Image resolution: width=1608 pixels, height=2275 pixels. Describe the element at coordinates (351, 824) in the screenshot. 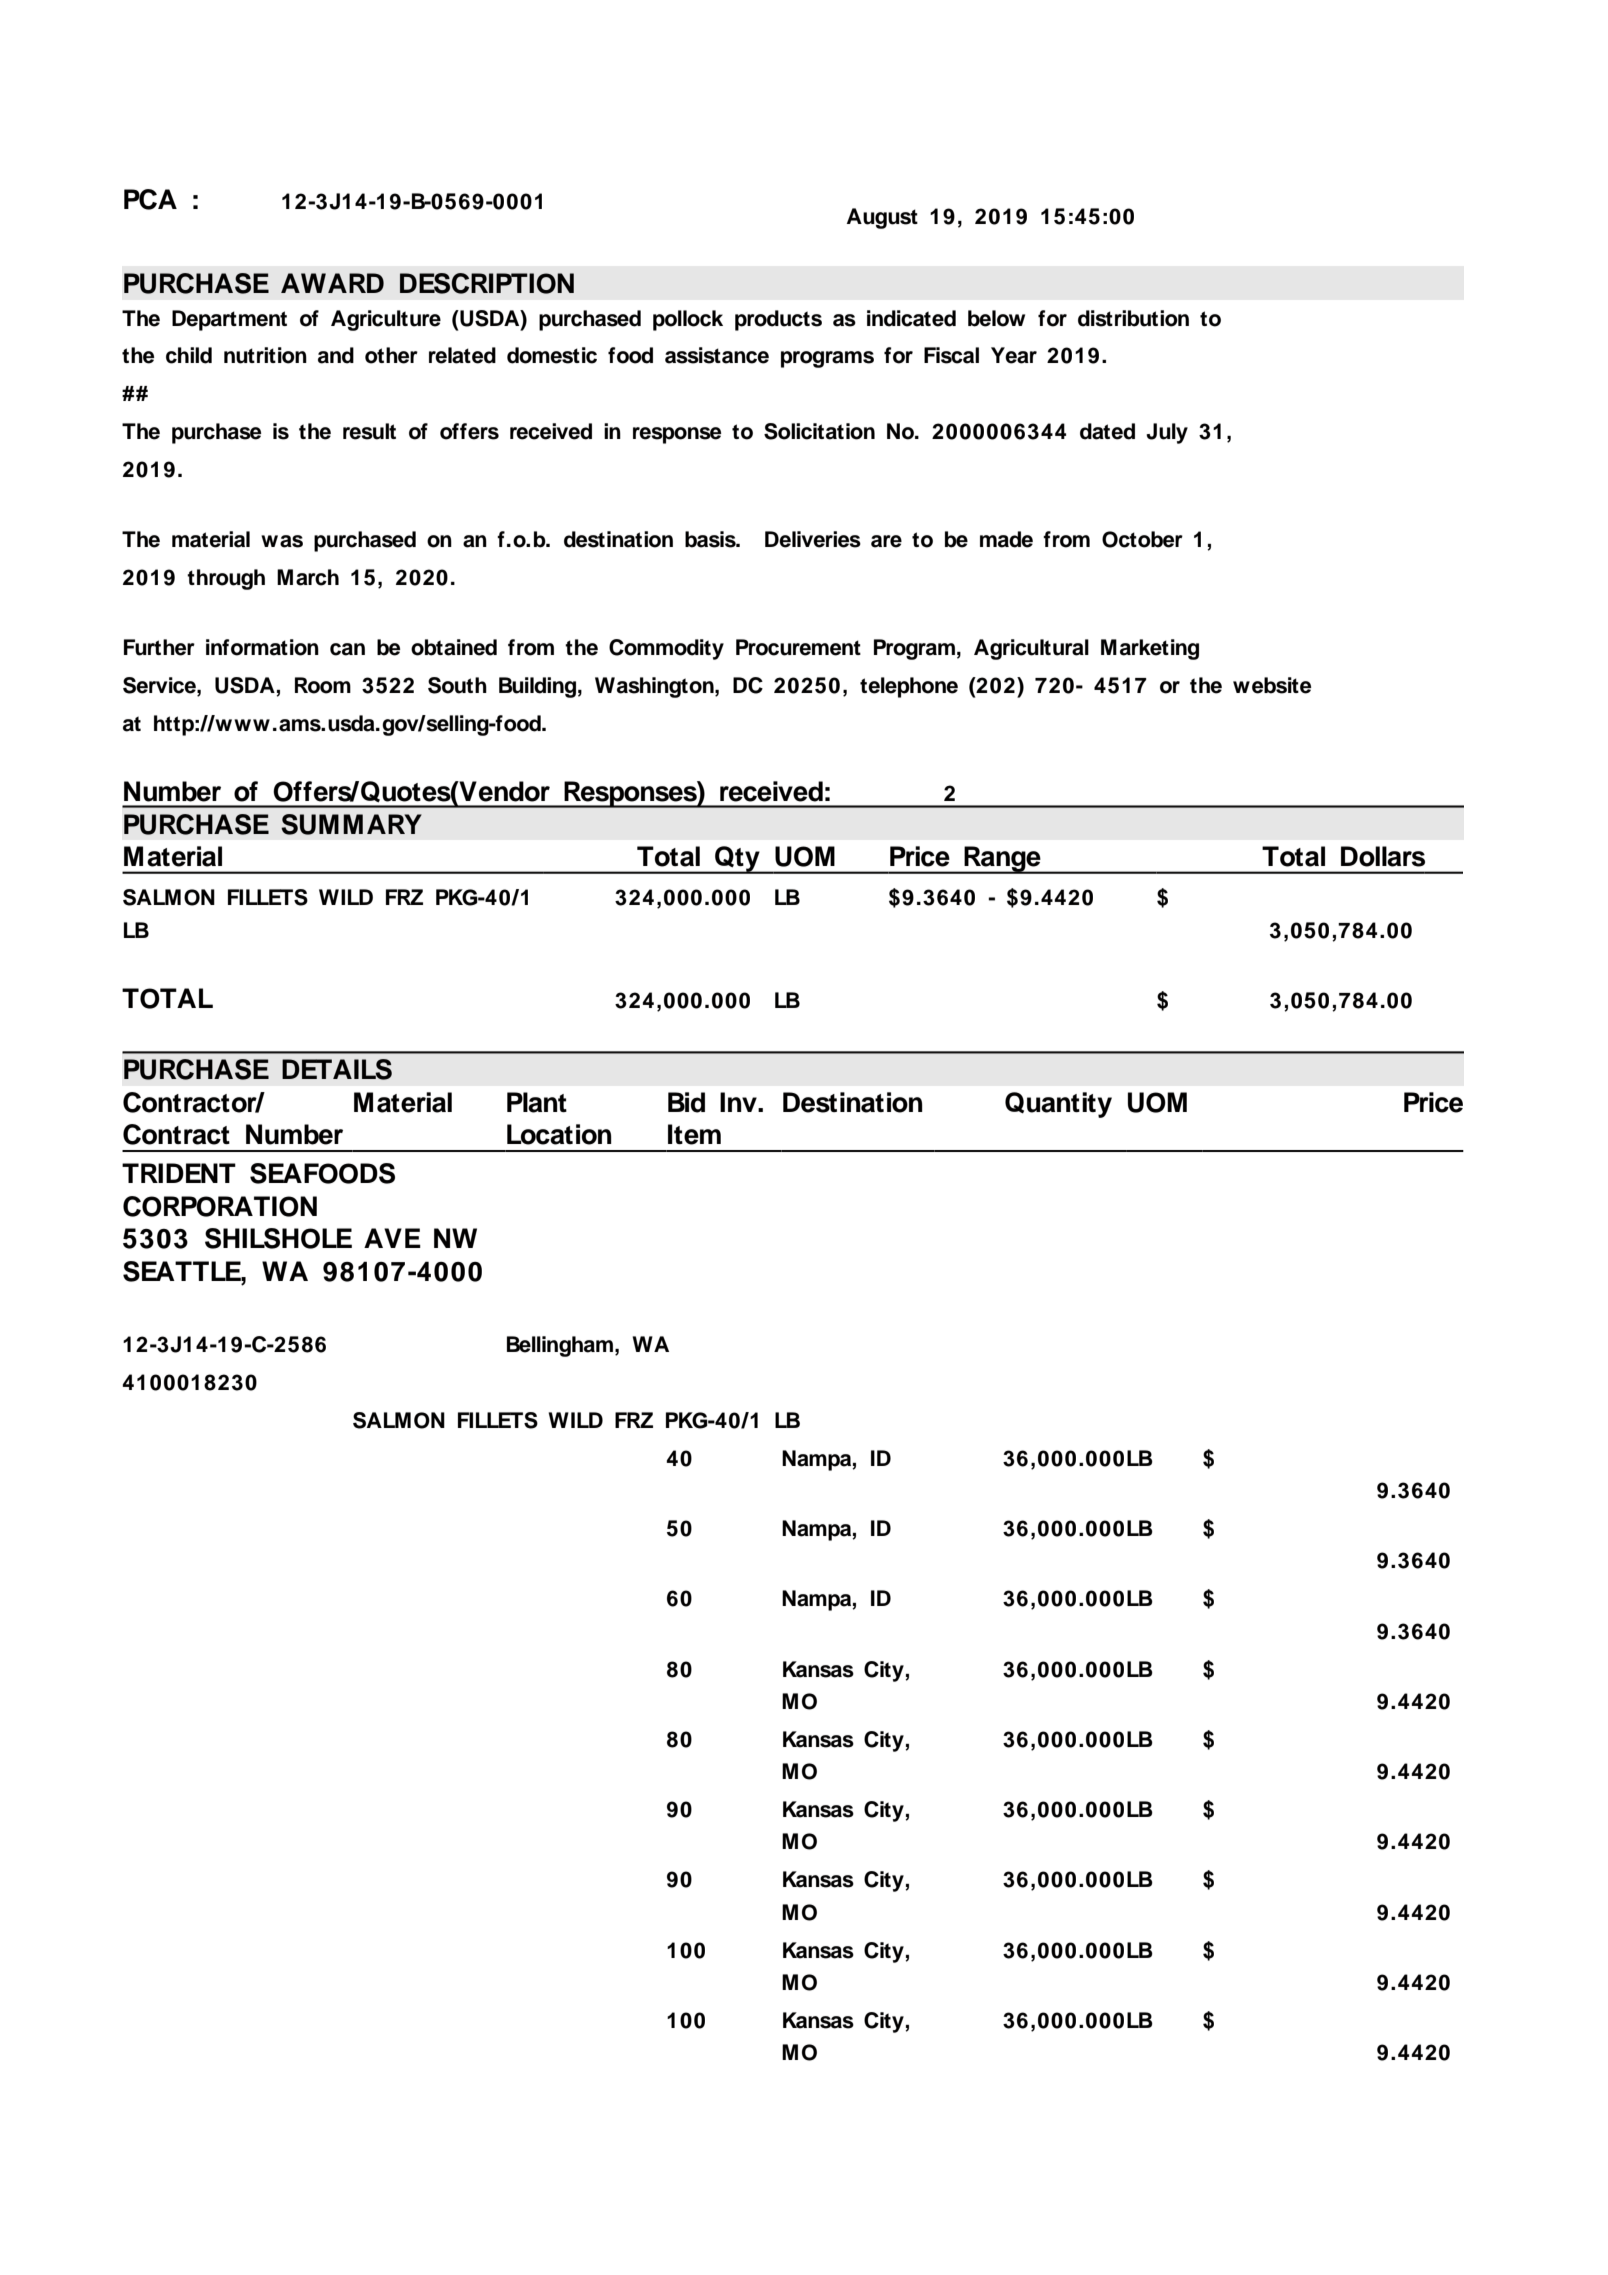

I see `SUMMARY` at that location.
